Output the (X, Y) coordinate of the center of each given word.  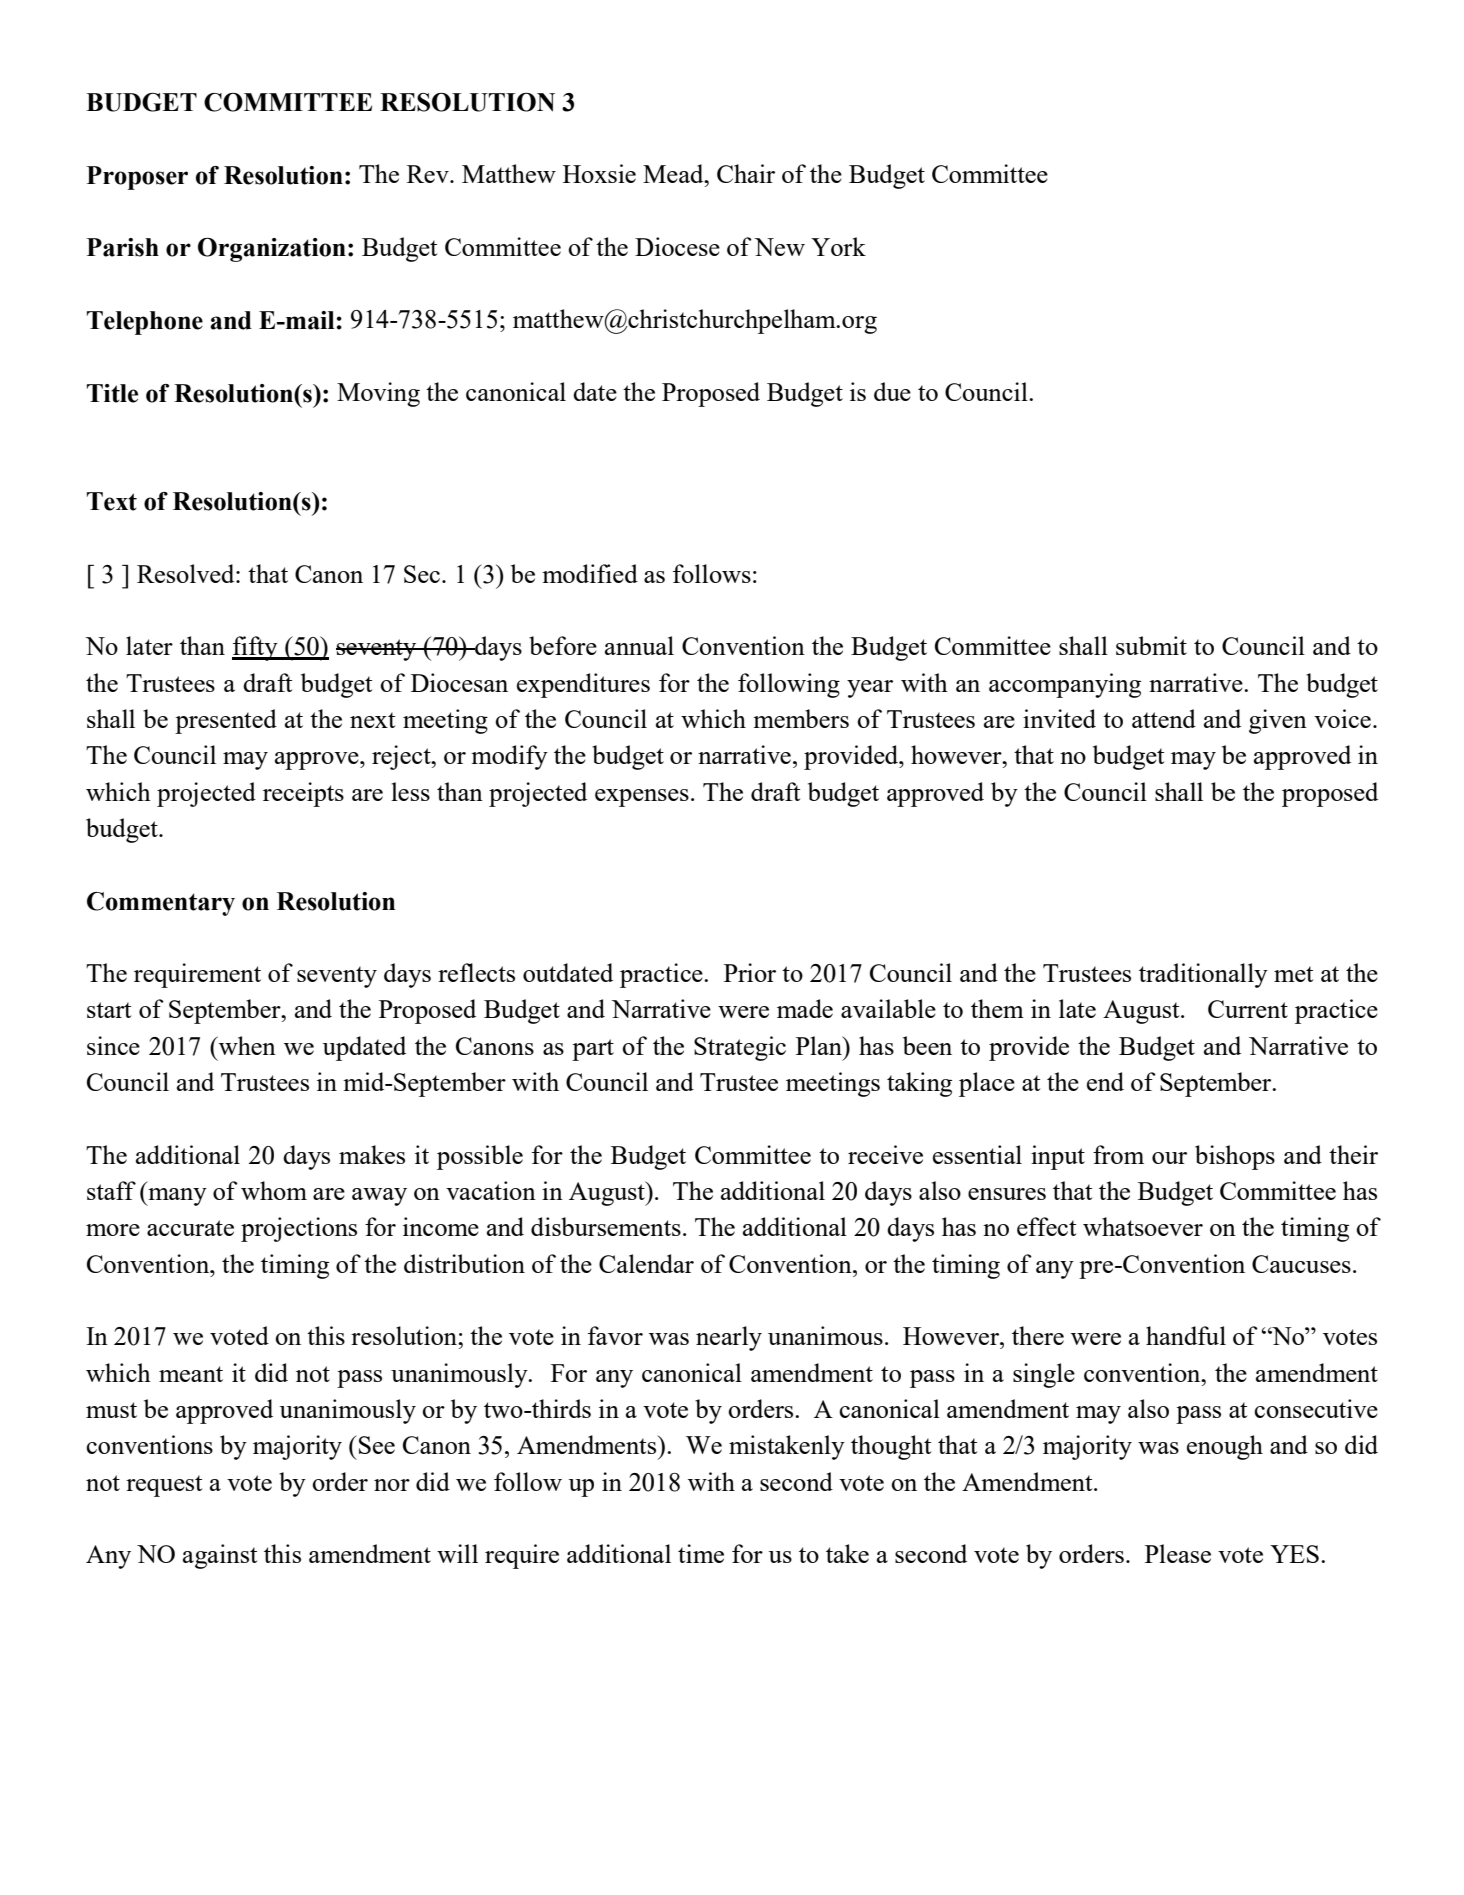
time (701, 1553)
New (779, 247)
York (838, 246)
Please (1178, 1553)
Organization (272, 250)
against (220, 1556)
